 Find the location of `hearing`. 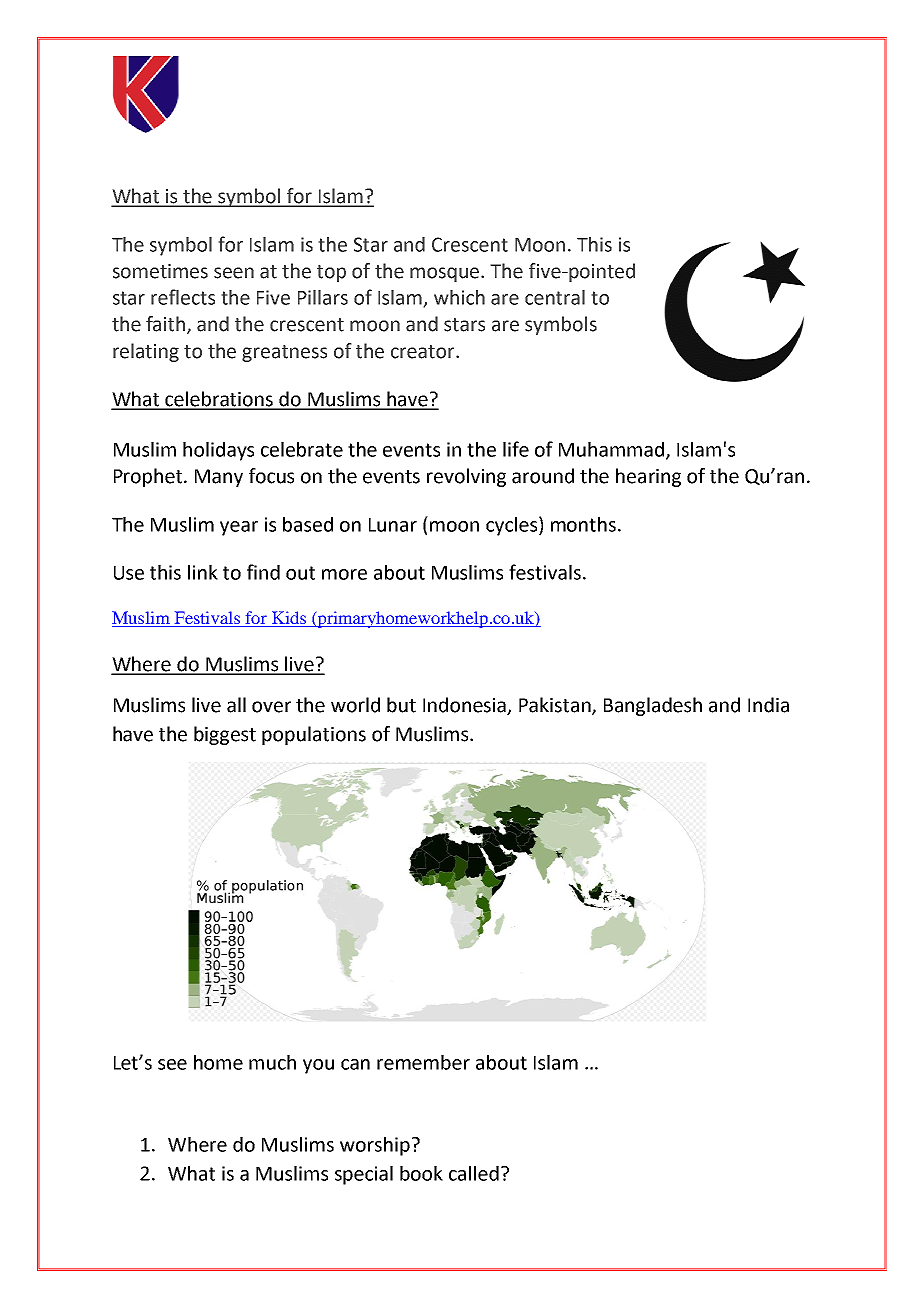

hearing is located at coordinates (648, 477).
